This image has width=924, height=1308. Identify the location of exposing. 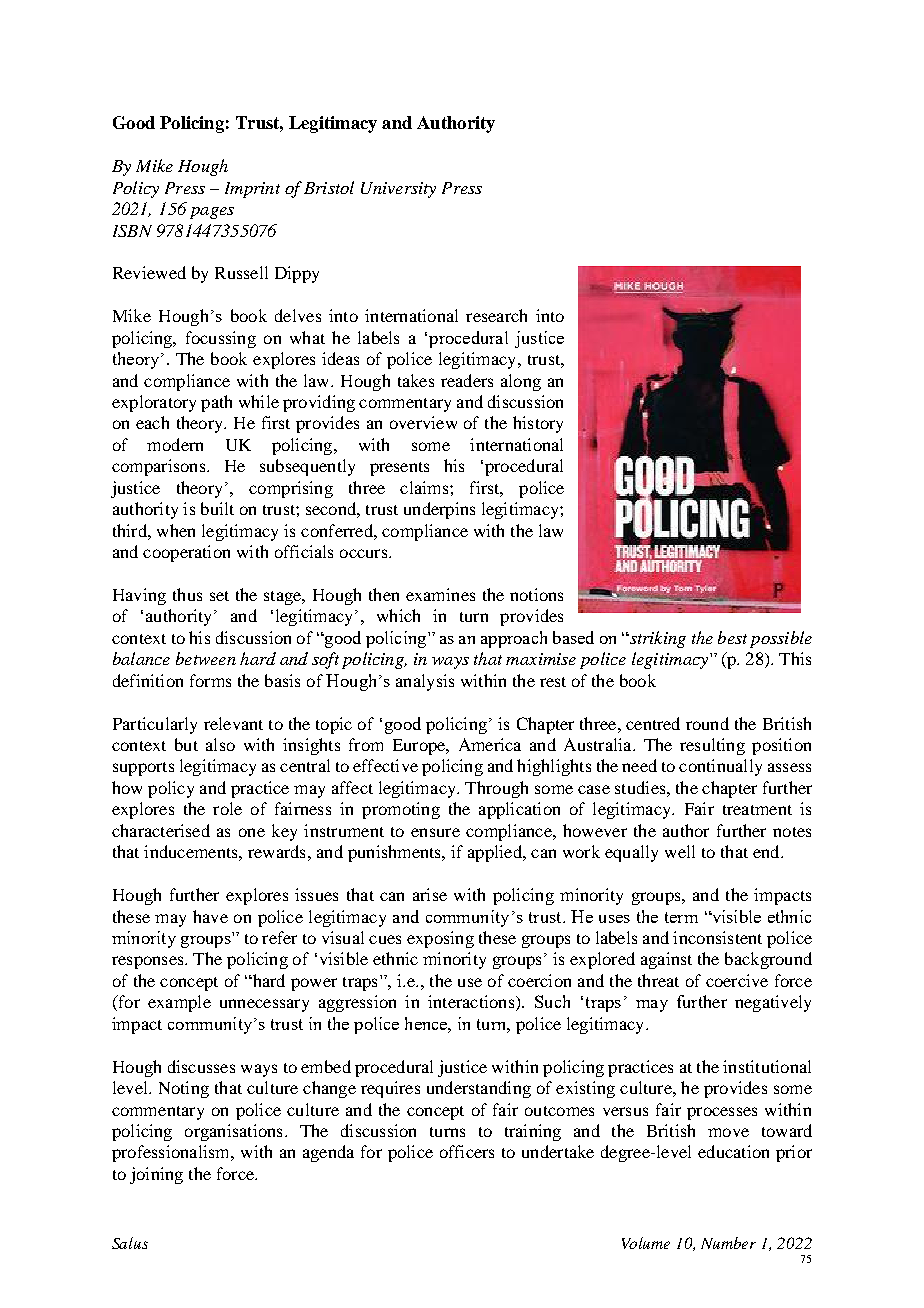
(440, 939).
